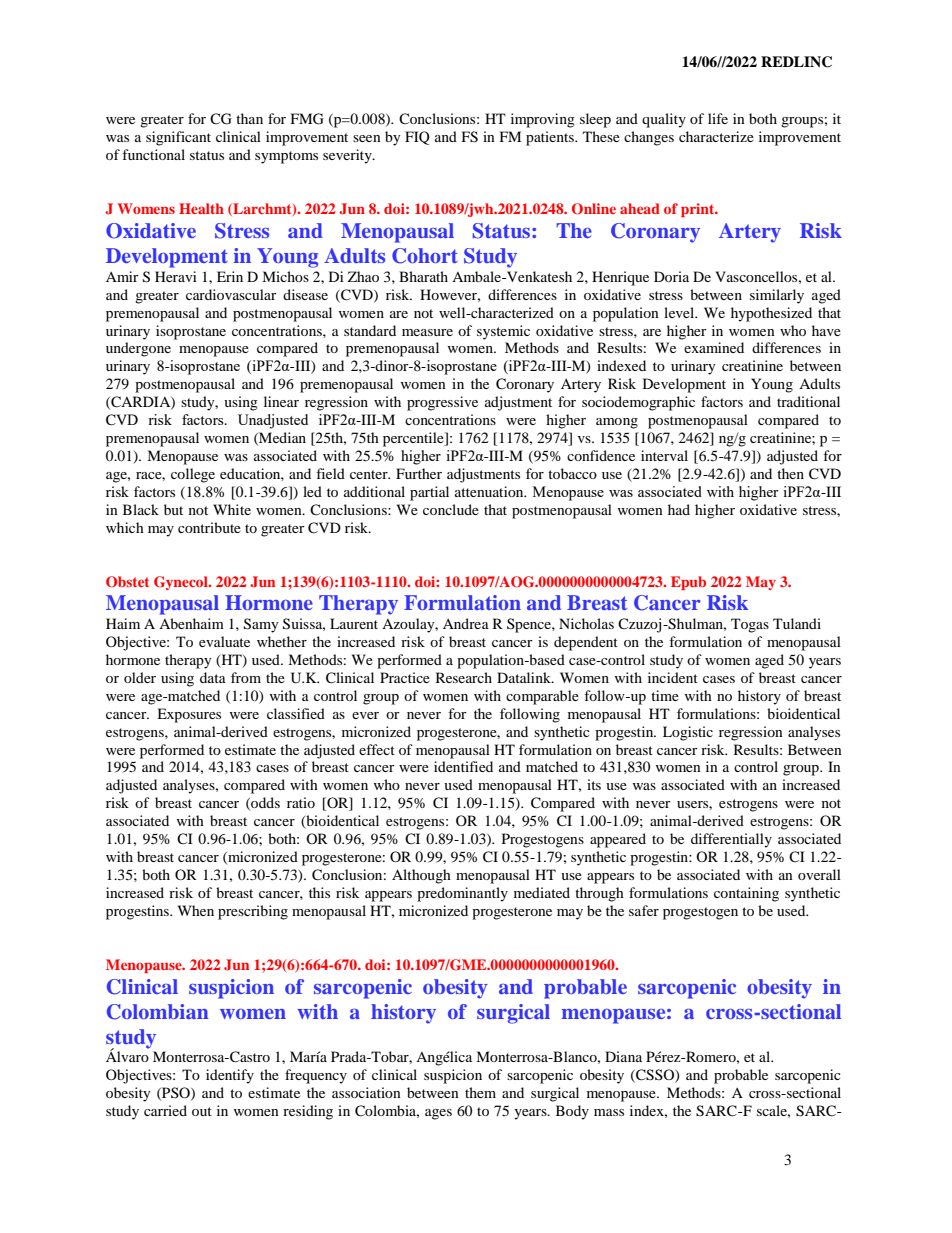  I want to click on FIQ, so click(417, 138).
